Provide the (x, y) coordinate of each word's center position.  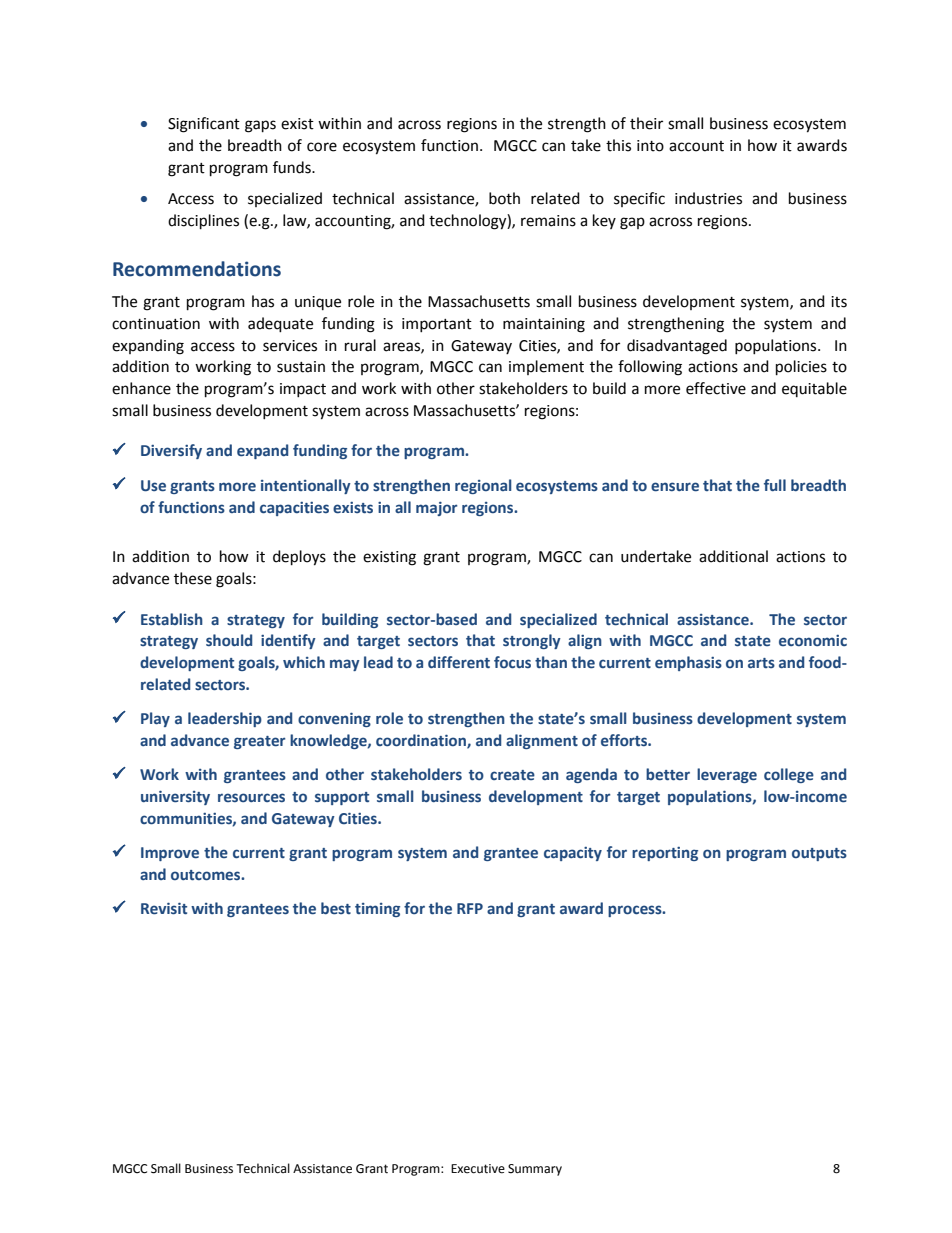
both (504, 198)
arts (761, 663)
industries (708, 198)
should (229, 640)
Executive (478, 1169)
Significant (204, 125)
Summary (535, 1170)
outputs (819, 854)
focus (512, 662)
